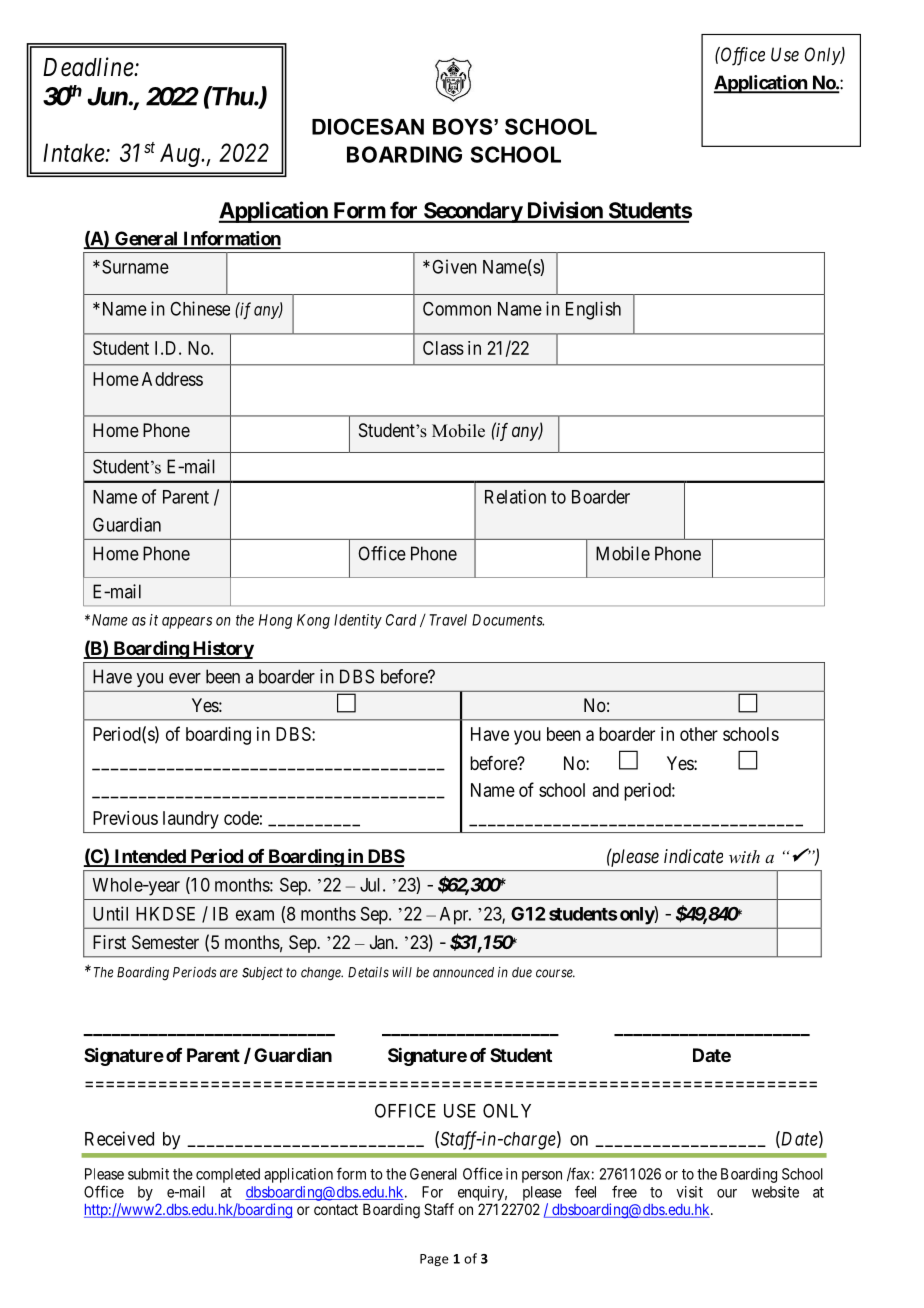  I want to click on Page, so click(434, 1260).
